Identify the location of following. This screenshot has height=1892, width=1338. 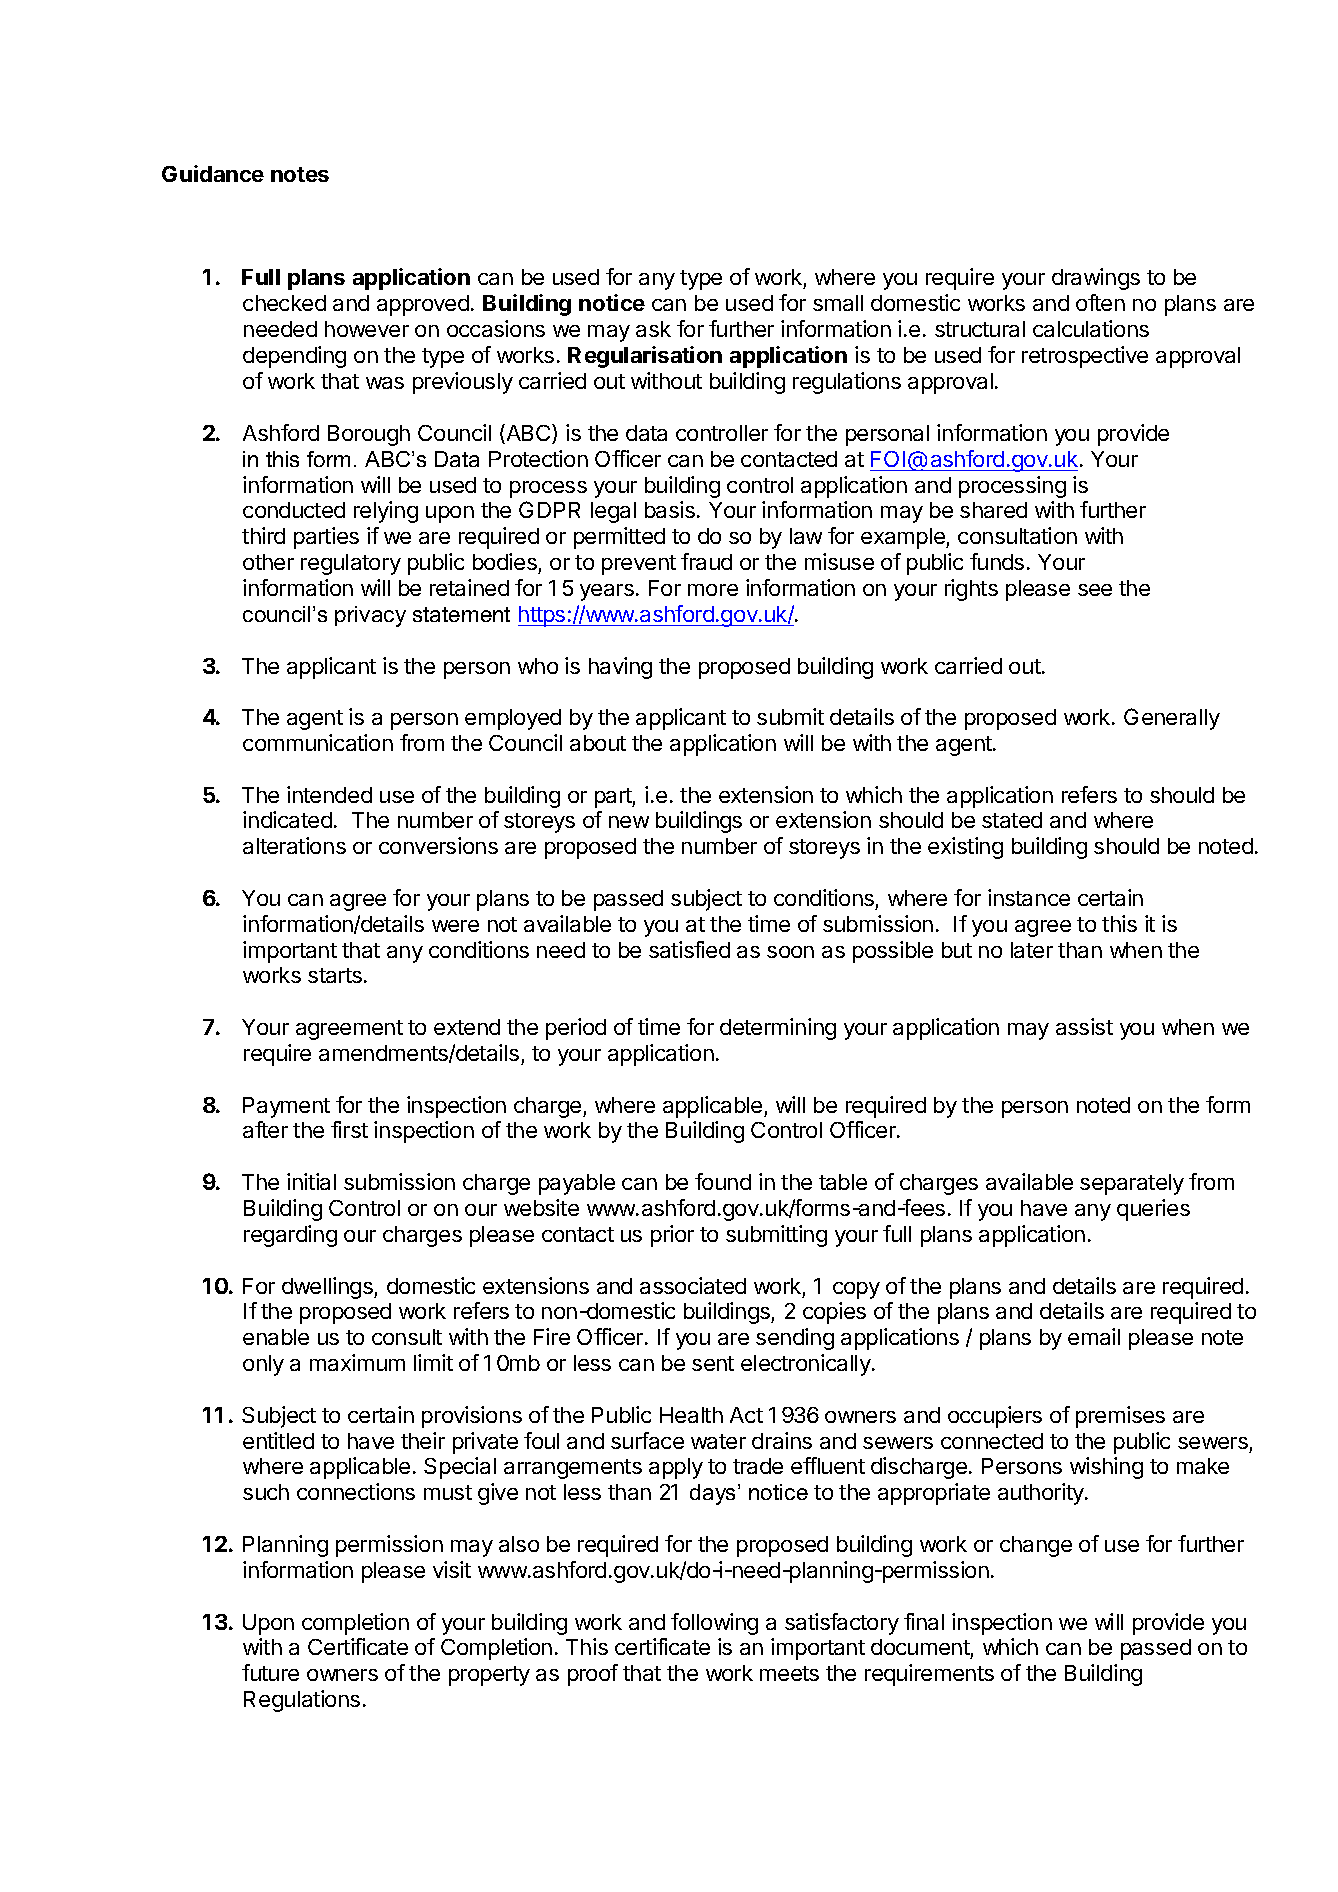
(714, 1624).
